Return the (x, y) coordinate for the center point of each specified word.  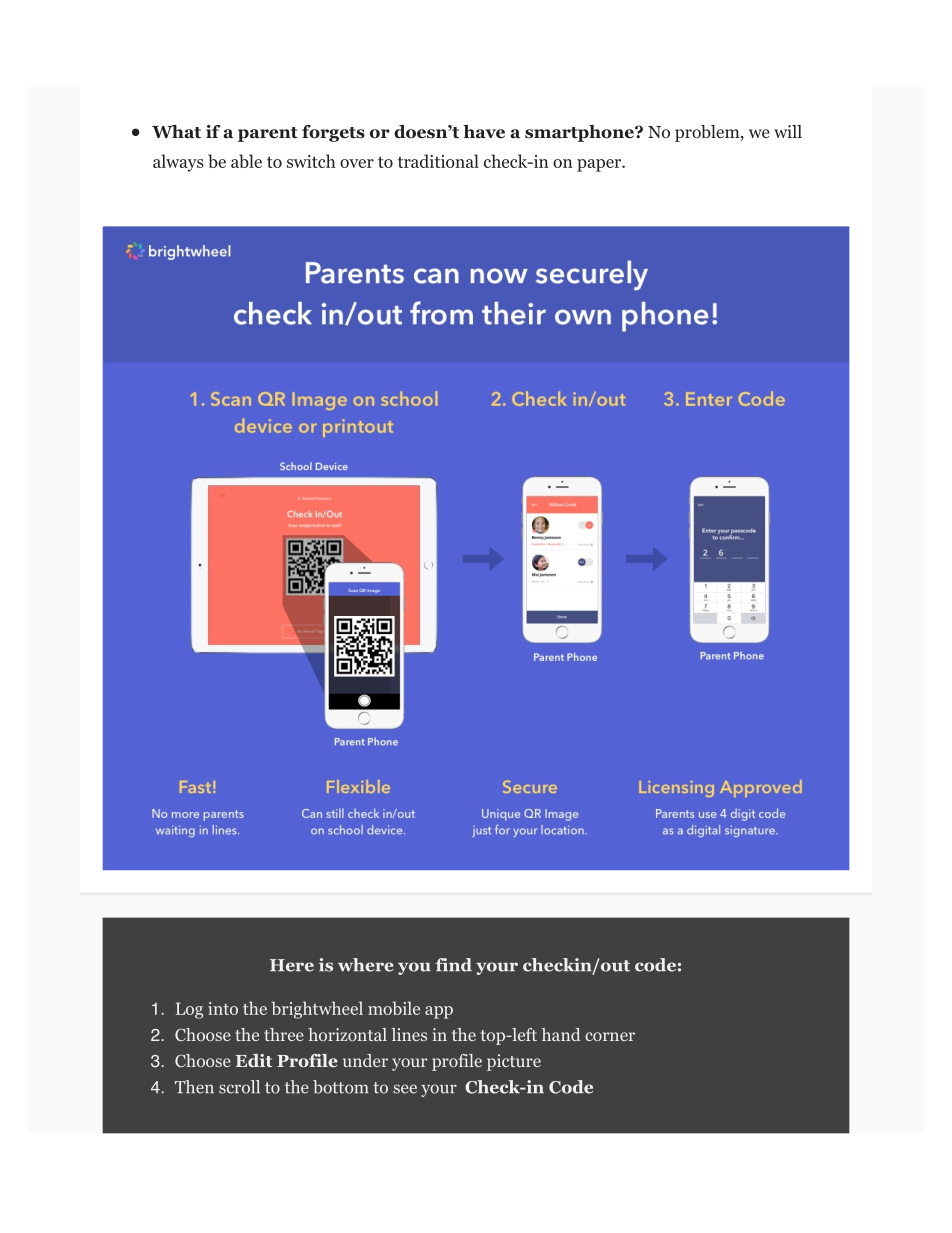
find (453, 965)
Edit (253, 1060)
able (246, 161)
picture (514, 1062)
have (484, 132)
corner (610, 1036)
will (788, 131)
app (439, 1012)
